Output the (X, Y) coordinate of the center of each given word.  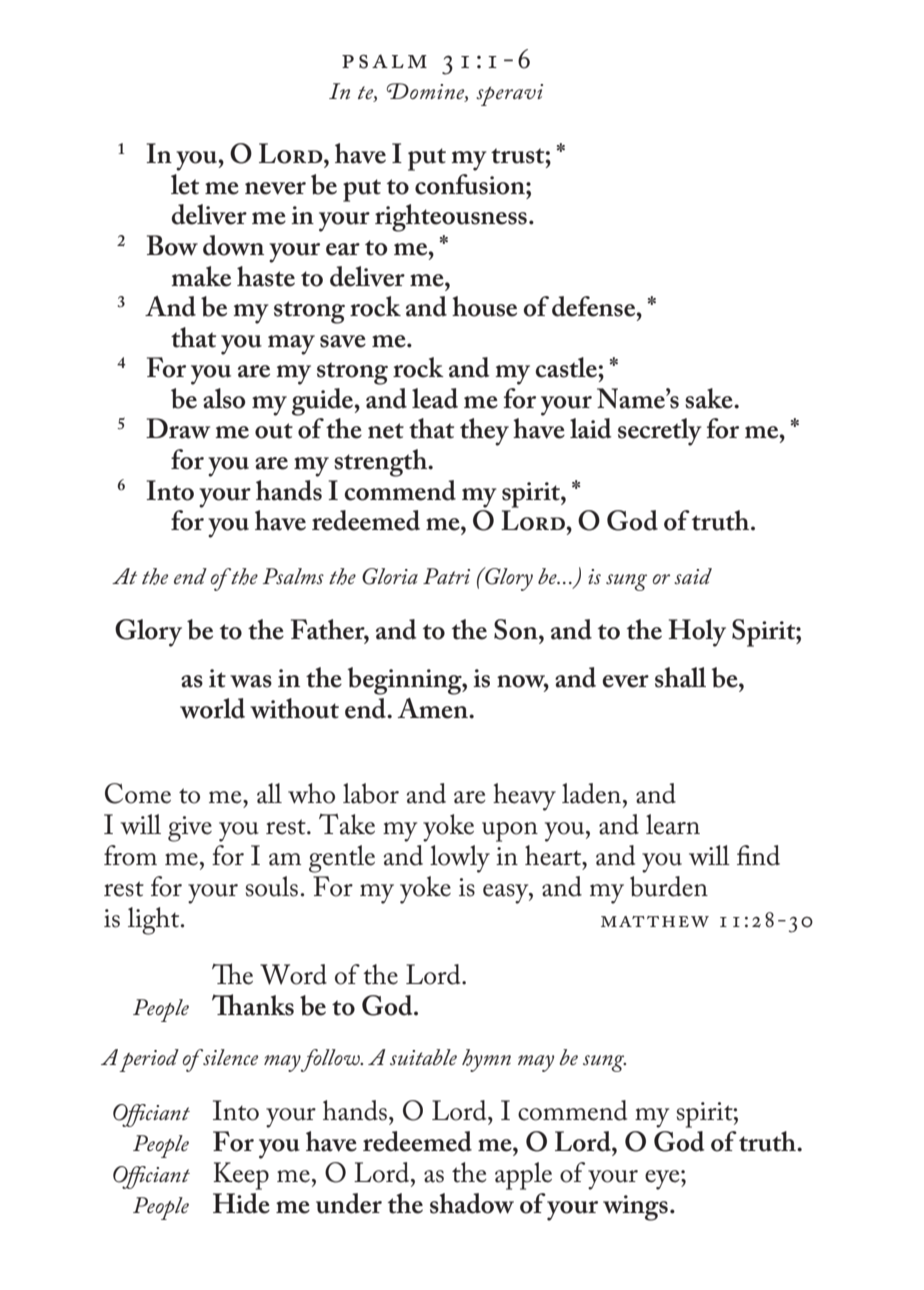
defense (595, 306)
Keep (241, 1176)
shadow (472, 1203)
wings (635, 1208)
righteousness (451, 218)
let (185, 184)
